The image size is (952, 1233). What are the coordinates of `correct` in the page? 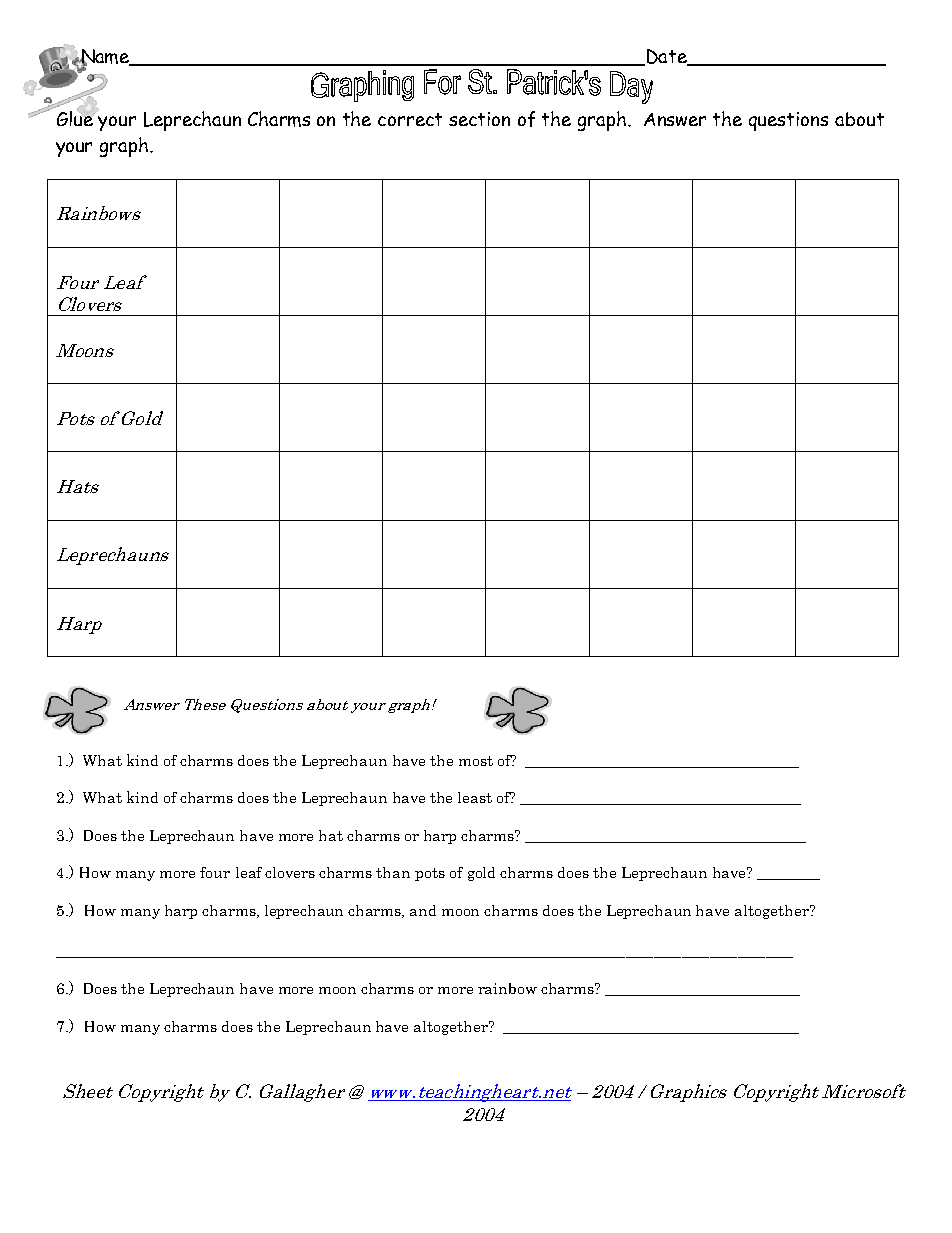 It's located at (410, 119).
